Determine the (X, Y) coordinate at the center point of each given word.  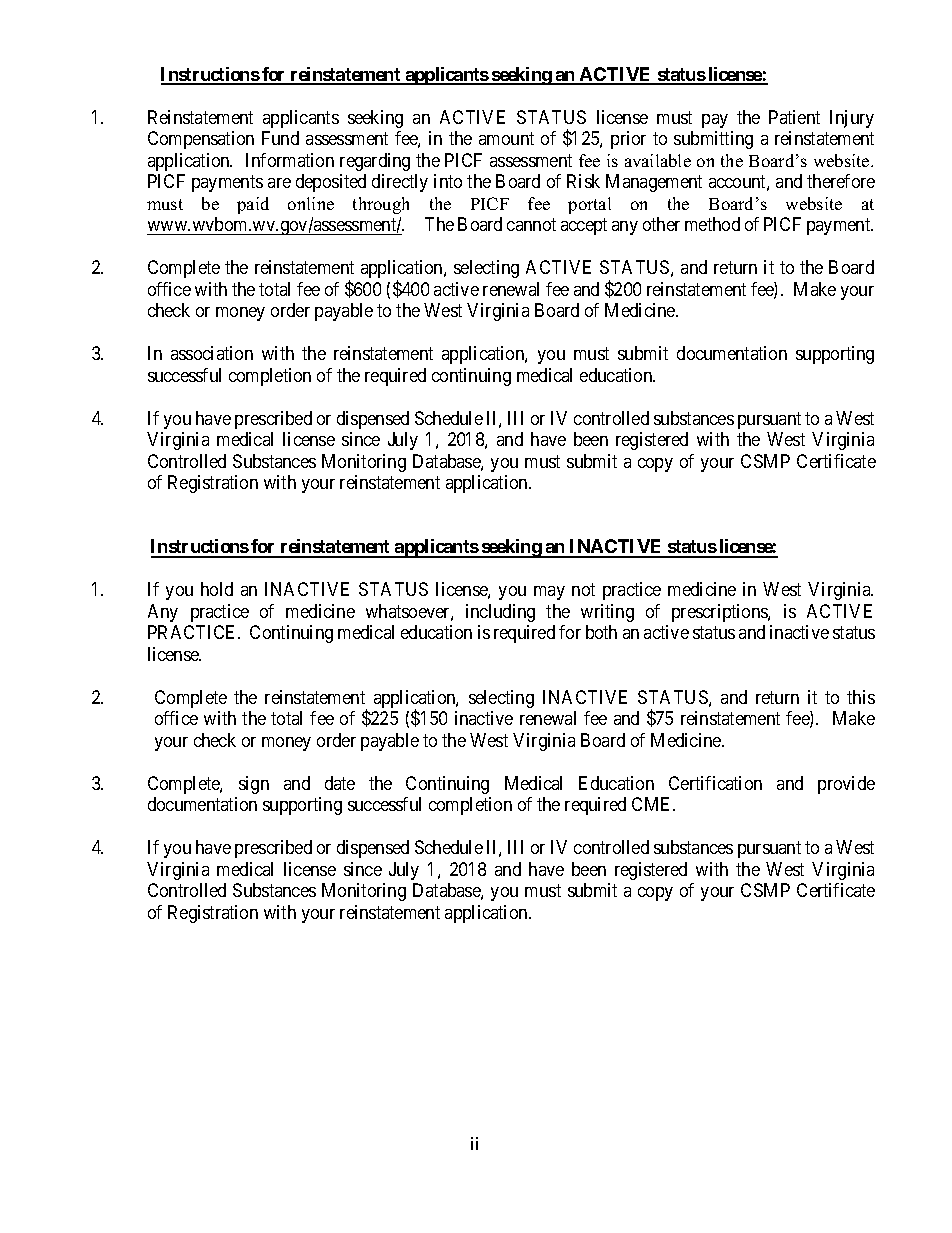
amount (506, 138)
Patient (794, 117)
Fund (280, 138)
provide (846, 785)
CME (653, 804)
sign (254, 785)
